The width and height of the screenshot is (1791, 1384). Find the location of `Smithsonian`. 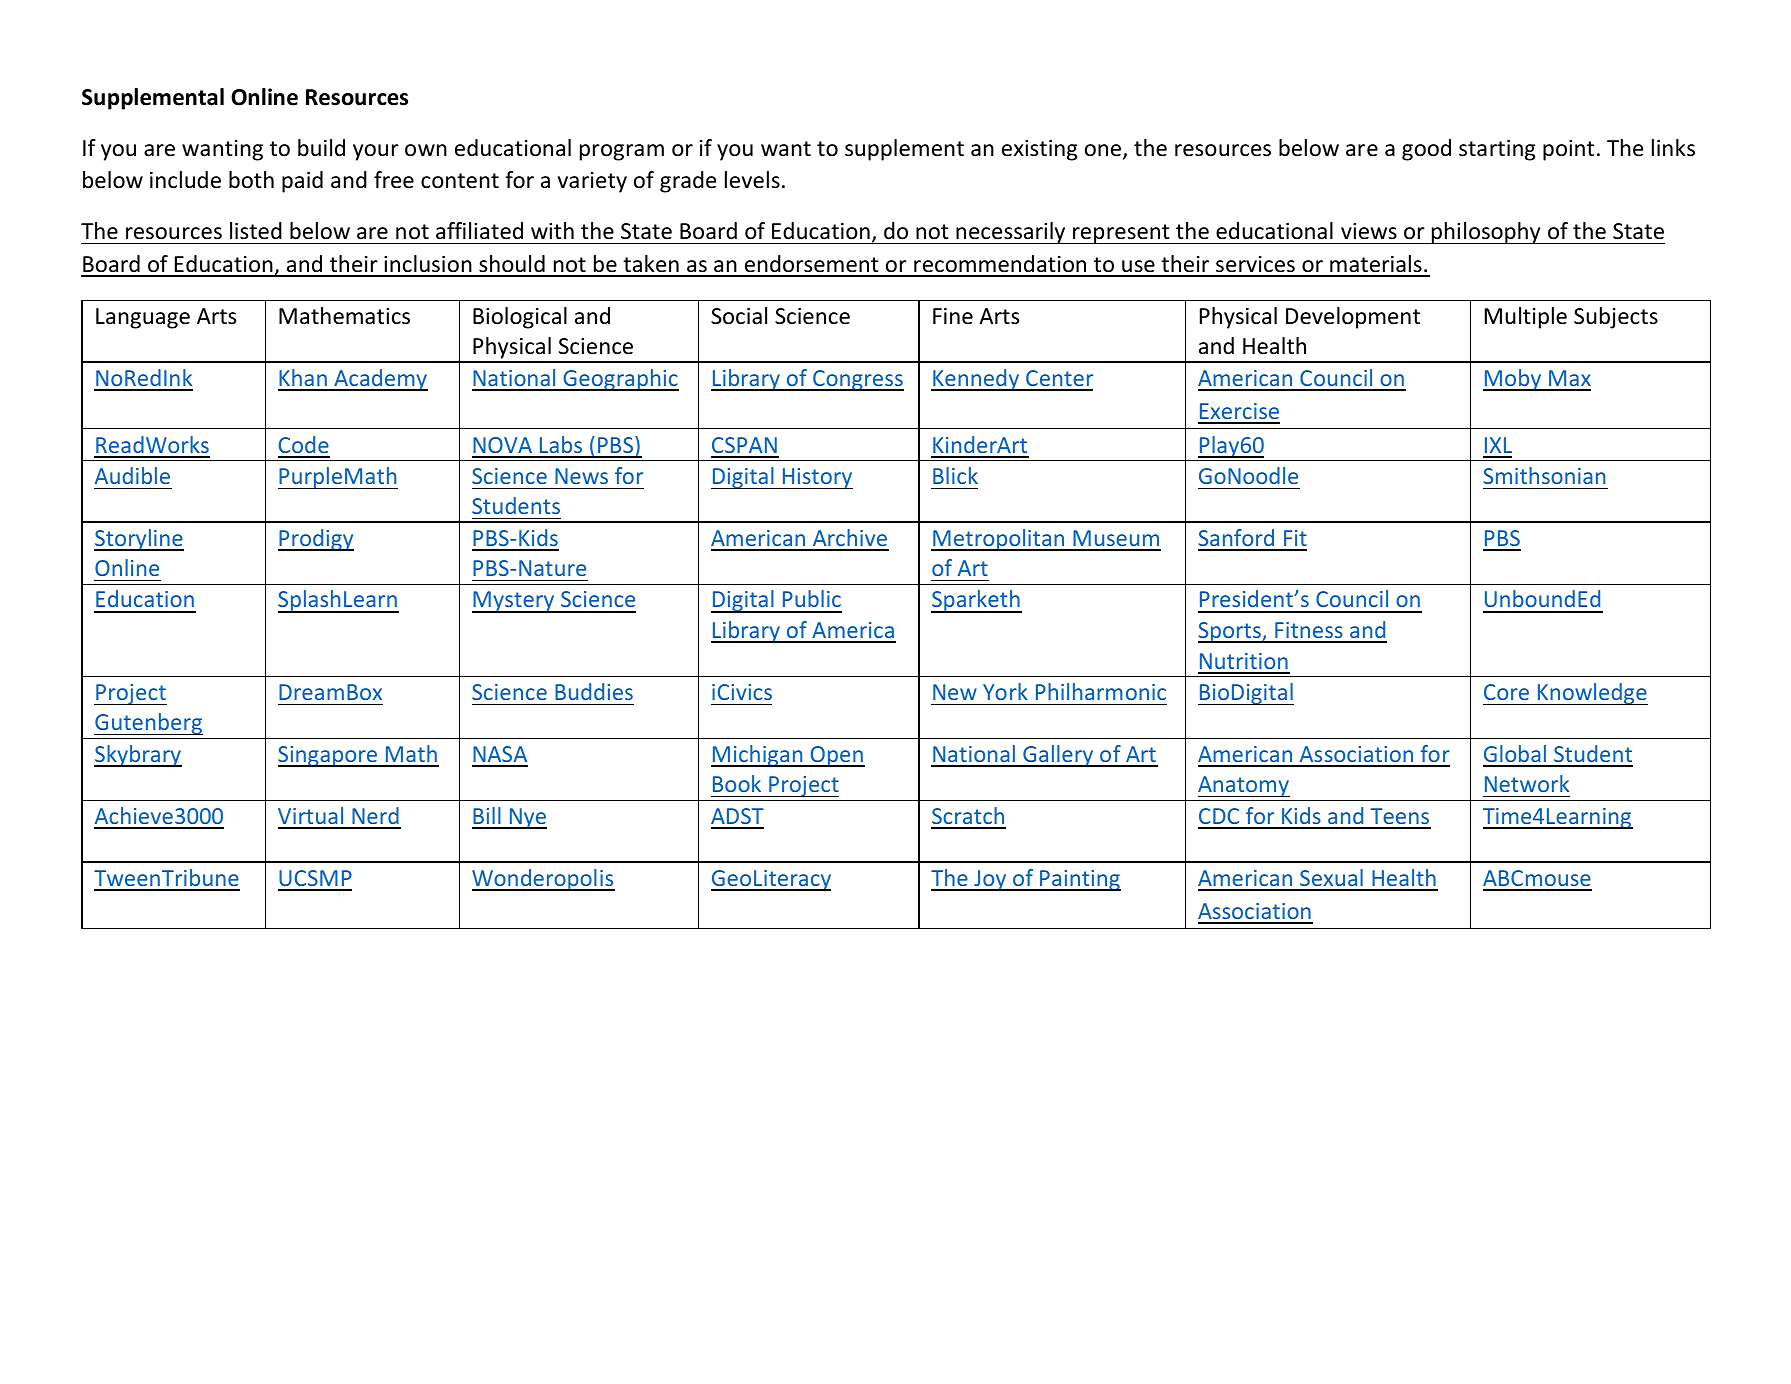

Smithsonian is located at coordinates (1544, 475).
